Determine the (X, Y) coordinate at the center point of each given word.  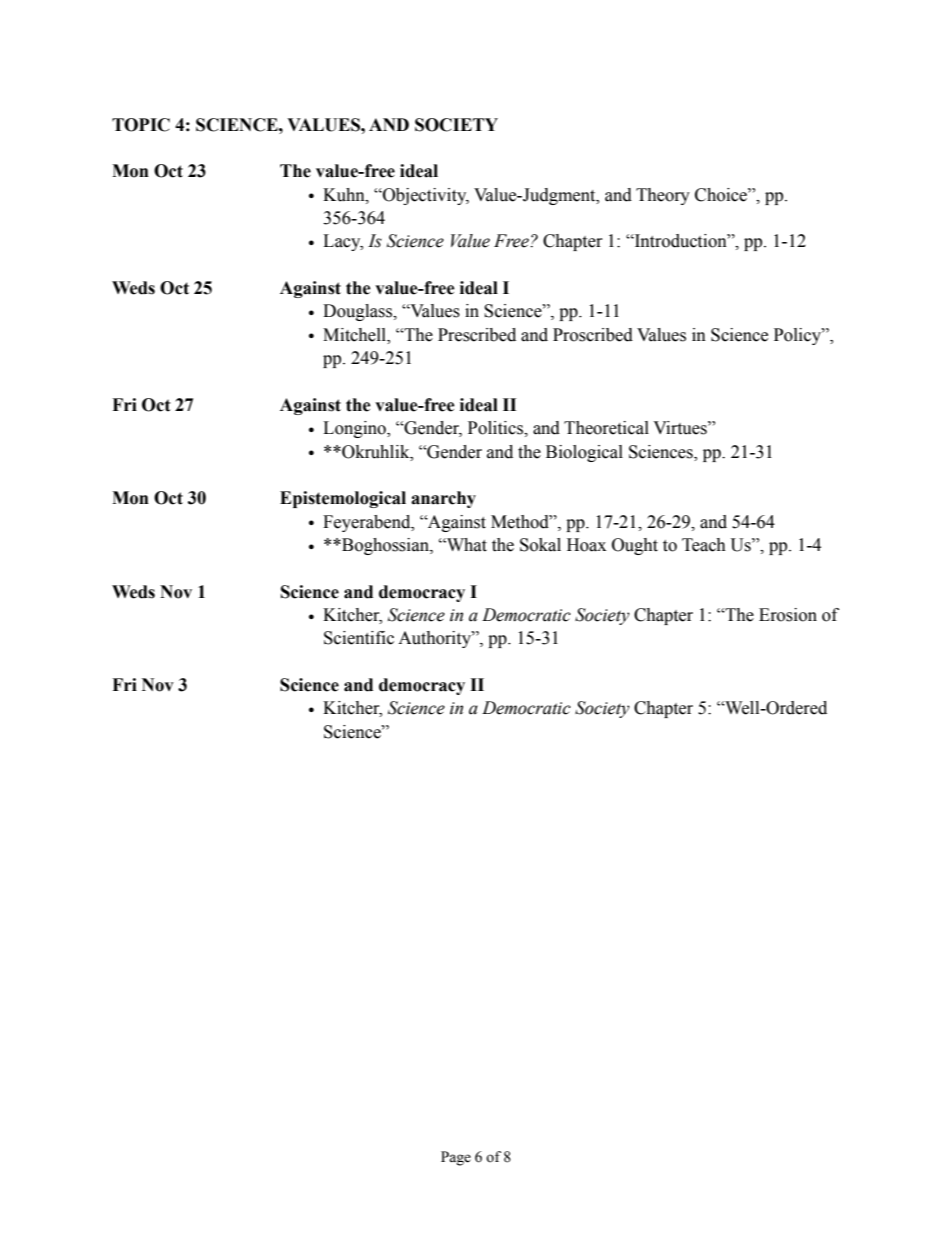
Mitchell (356, 335)
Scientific (359, 638)
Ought (635, 546)
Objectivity (425, 196)
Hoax (586, 545)
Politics (496, 428)
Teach (704, 545)
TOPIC (141, 125)
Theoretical (606, 428)
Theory (663, 196)
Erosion (788, 615)
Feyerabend (368, 523)
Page (456, 1158)
